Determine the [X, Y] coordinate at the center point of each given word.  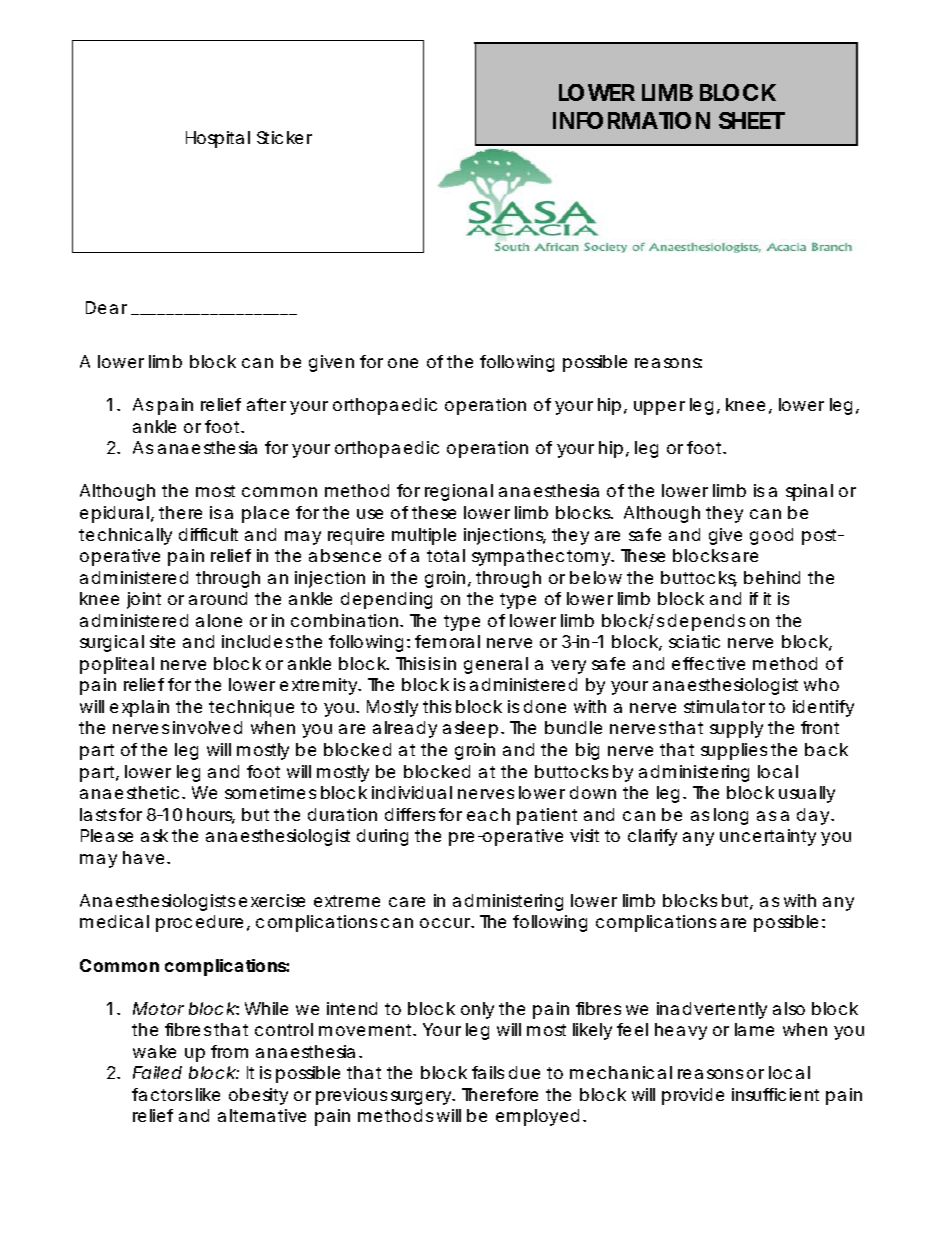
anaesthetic [129, 792]
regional [459, 492]
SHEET [751, 120]
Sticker [284, 137]
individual [412, 792]
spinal [809, 492]
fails [488, 1072]
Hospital [218, 139]
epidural [116, 514]
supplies [734, 751]
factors [162, 1094]
